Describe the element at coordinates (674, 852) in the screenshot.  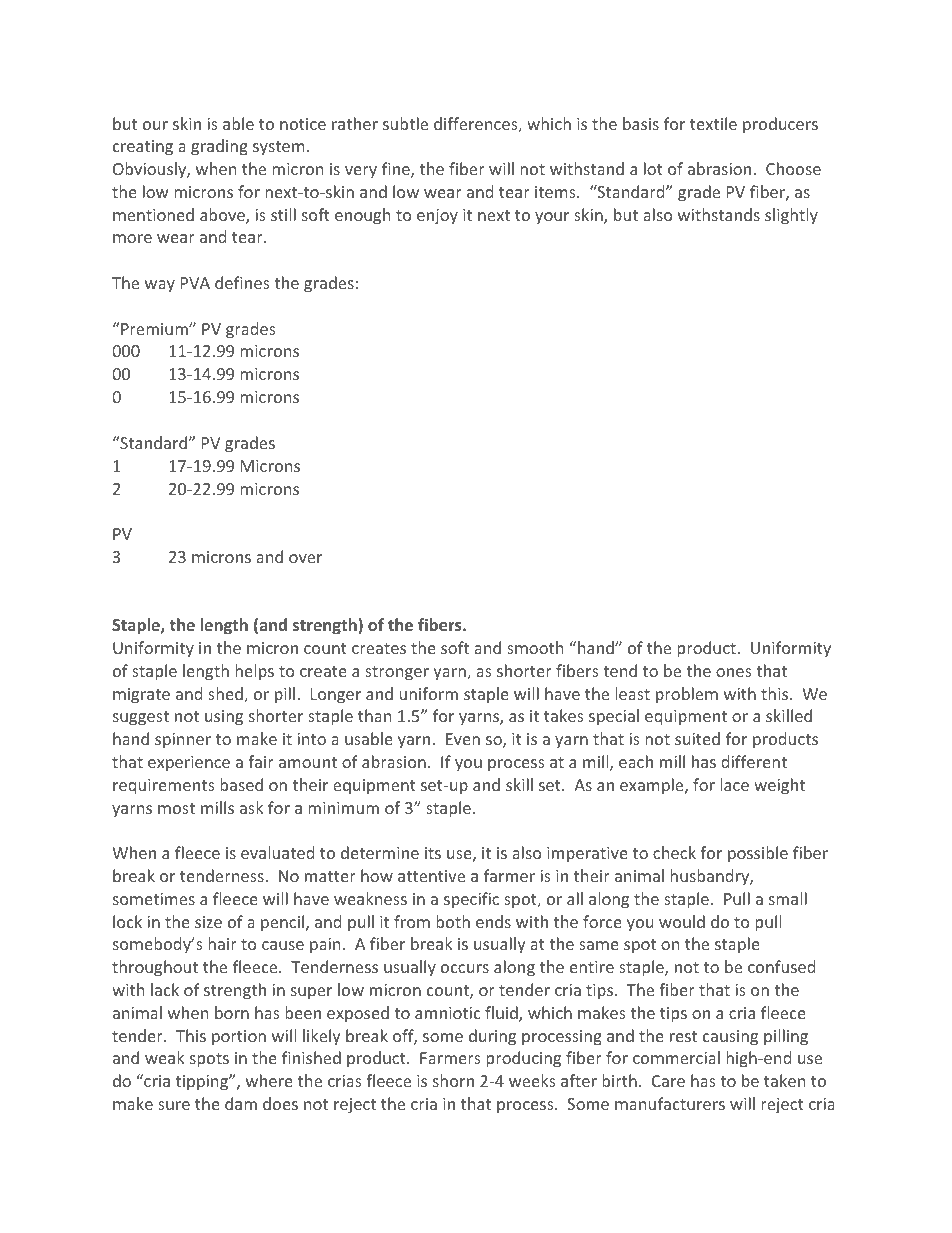
I see `check` at that location.
